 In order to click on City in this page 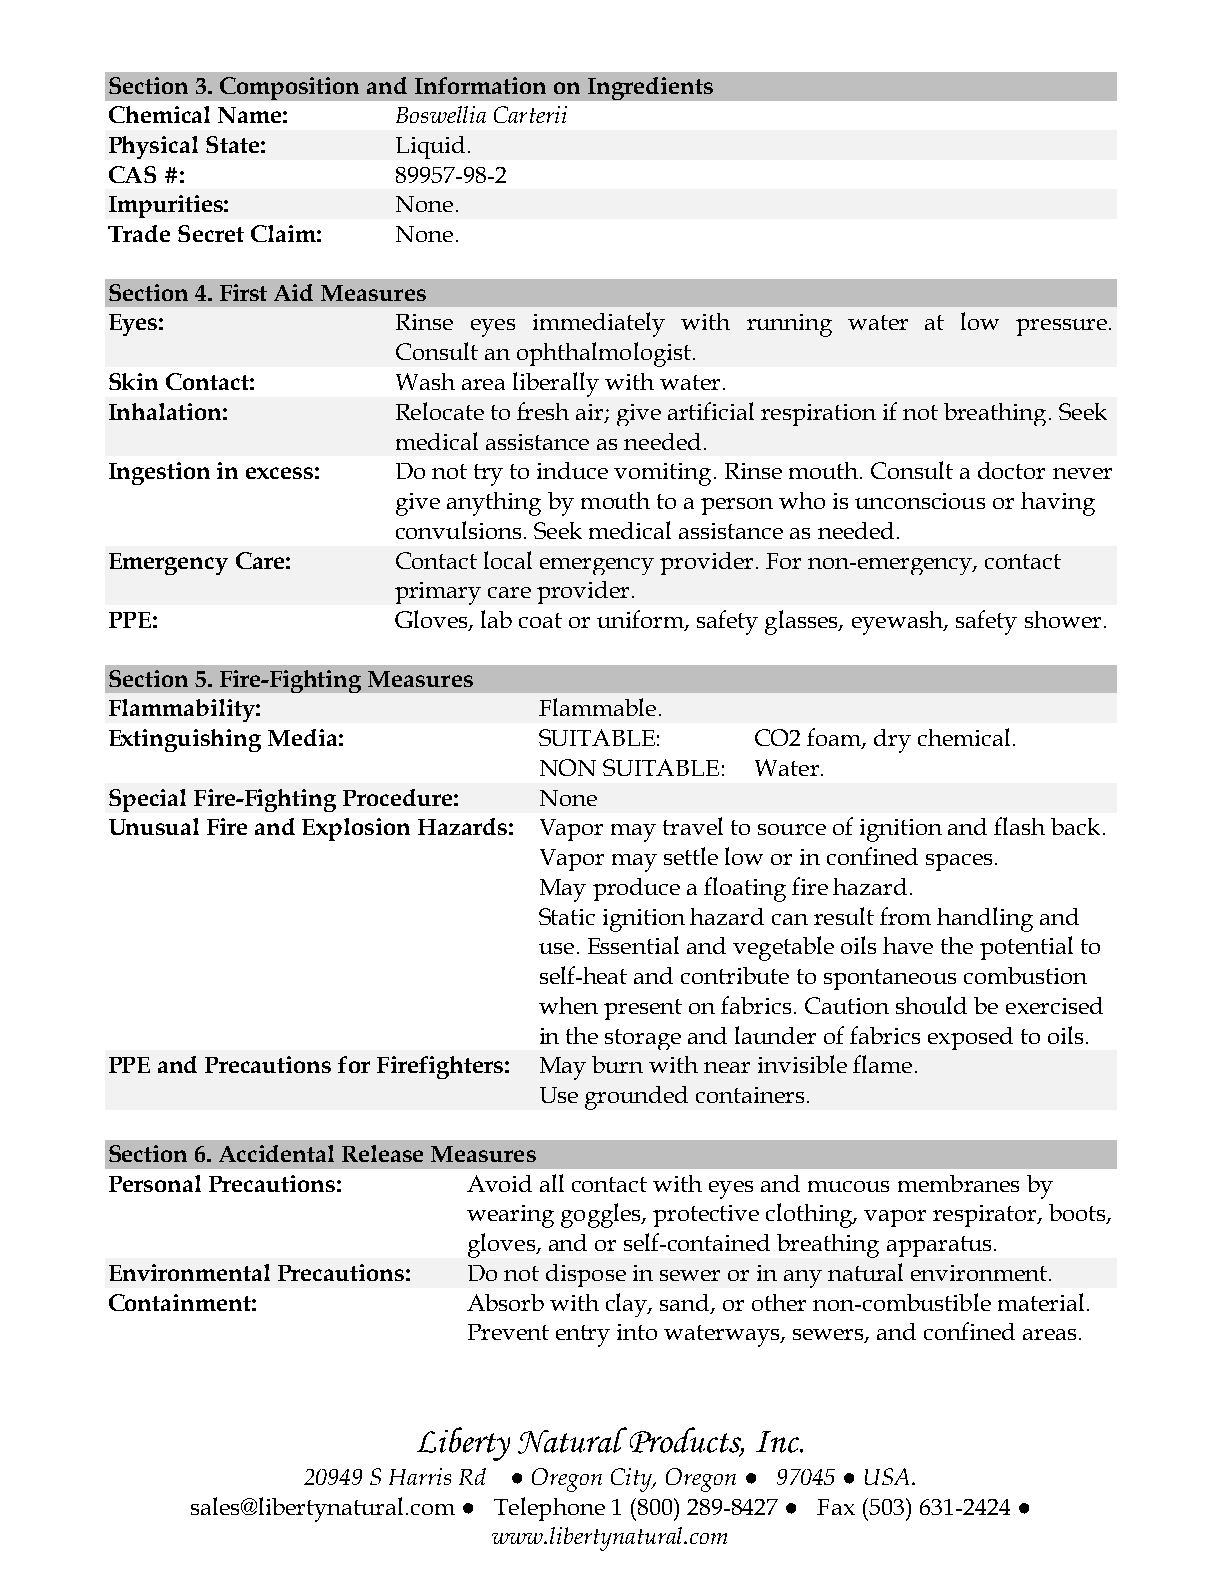, I will do `click(633, 1480)`.
